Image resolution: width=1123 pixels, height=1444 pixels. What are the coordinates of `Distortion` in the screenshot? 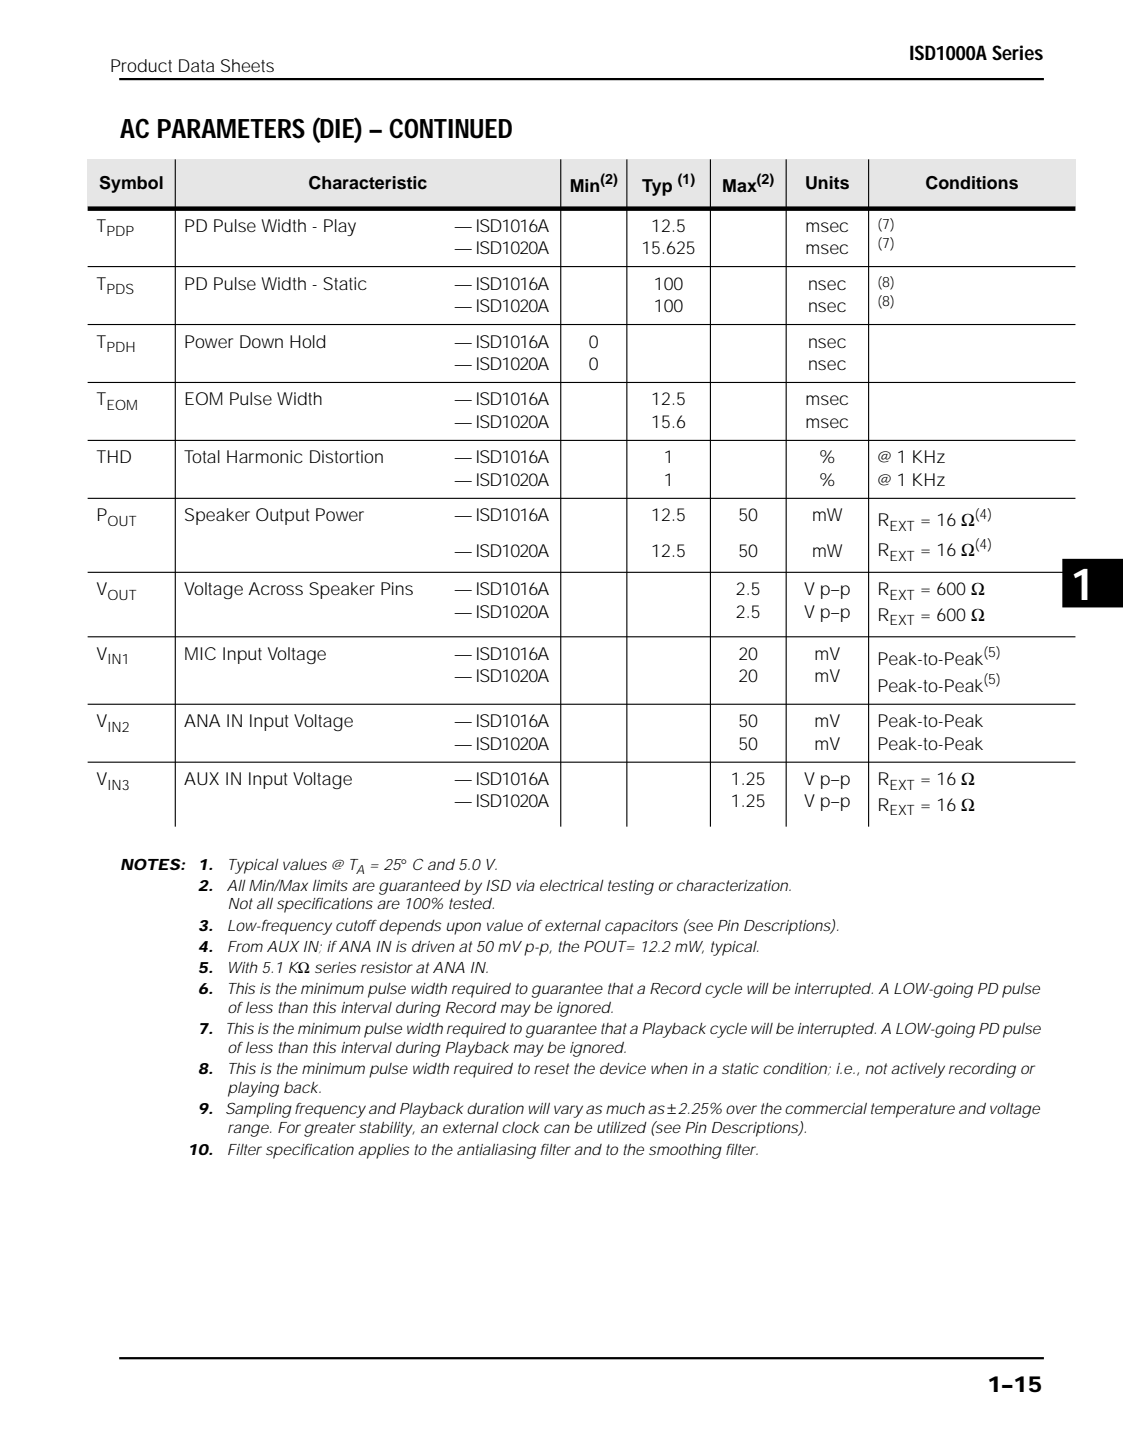 It's located at (346, 456).
